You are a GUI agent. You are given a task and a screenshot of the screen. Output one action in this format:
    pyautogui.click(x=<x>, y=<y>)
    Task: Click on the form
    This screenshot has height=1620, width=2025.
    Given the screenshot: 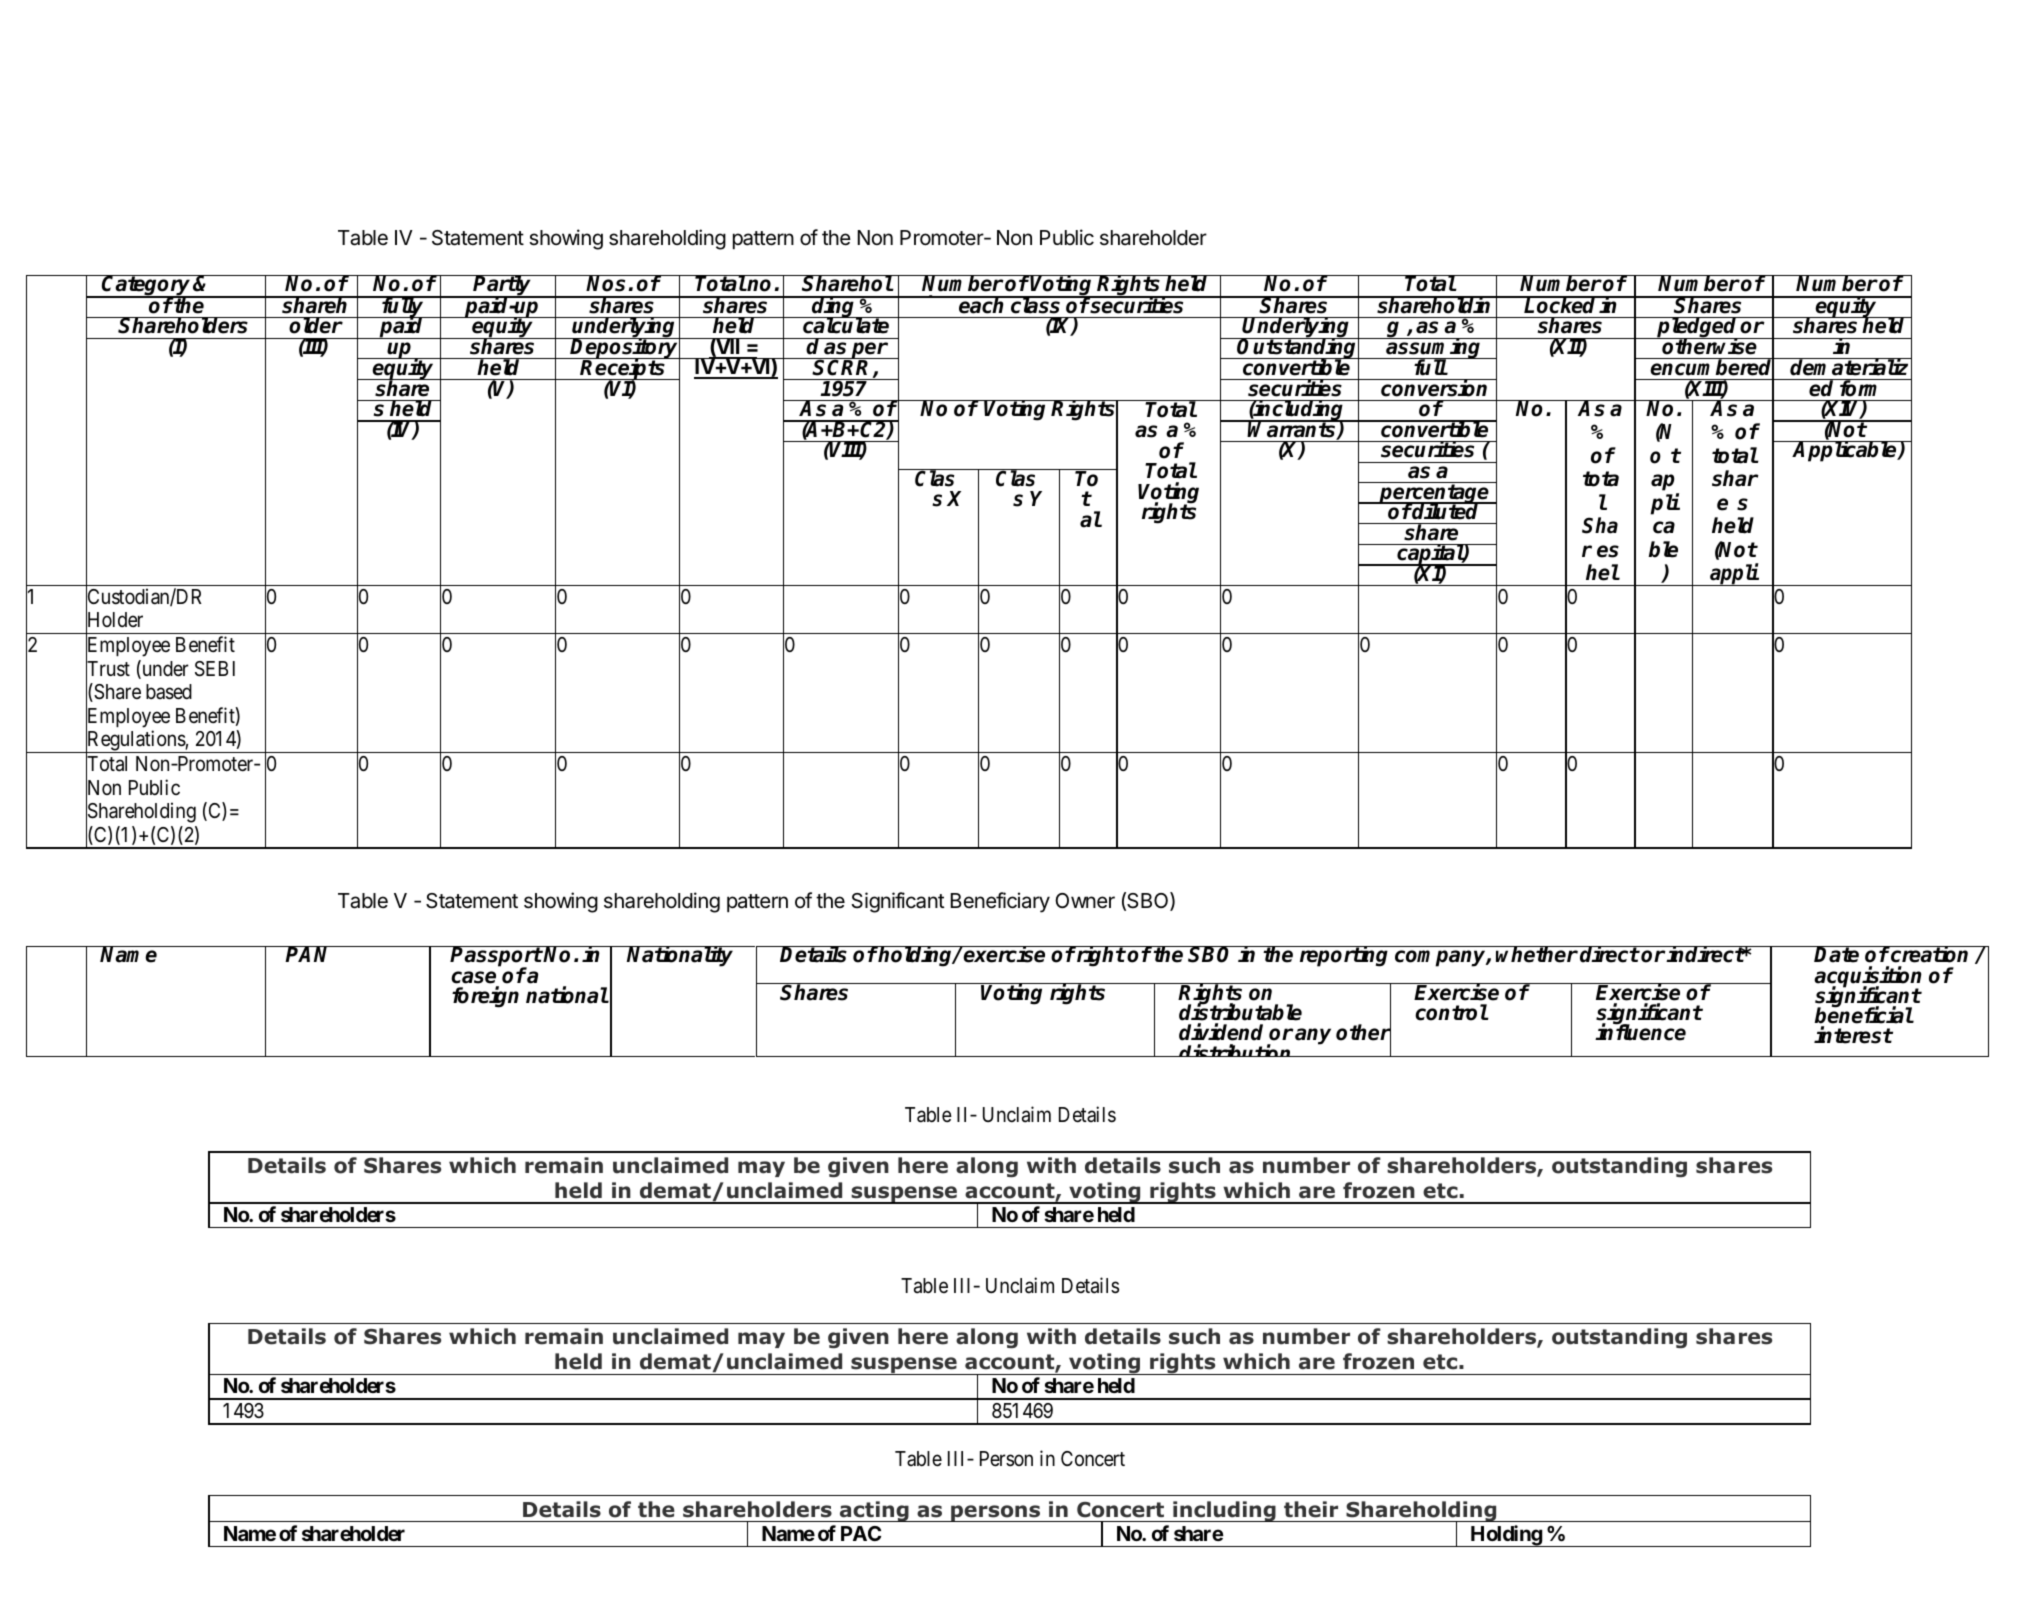 What is the action you would take?
    pyautogui.click(x=1861, y=388)
